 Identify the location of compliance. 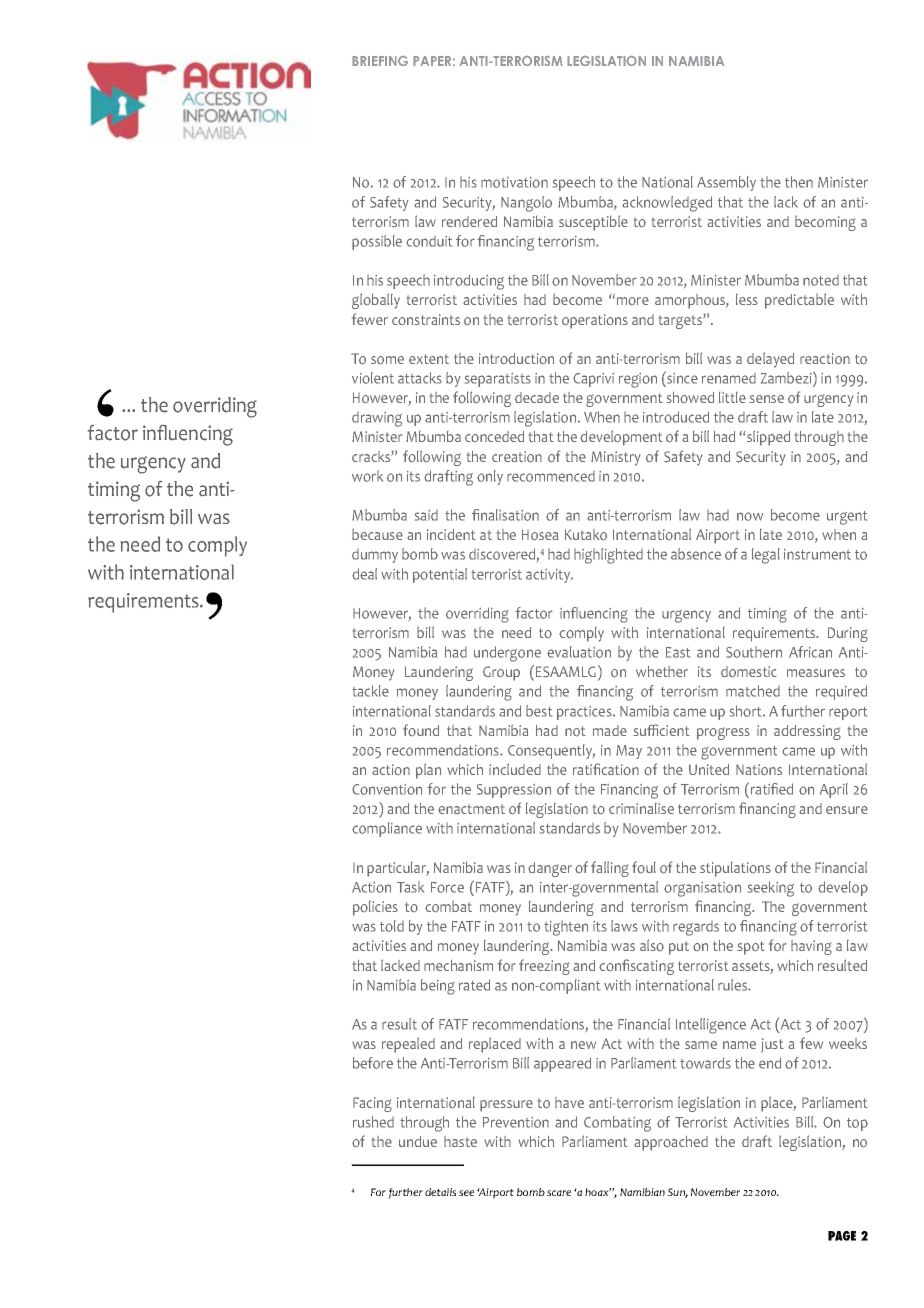
(387, 829).
